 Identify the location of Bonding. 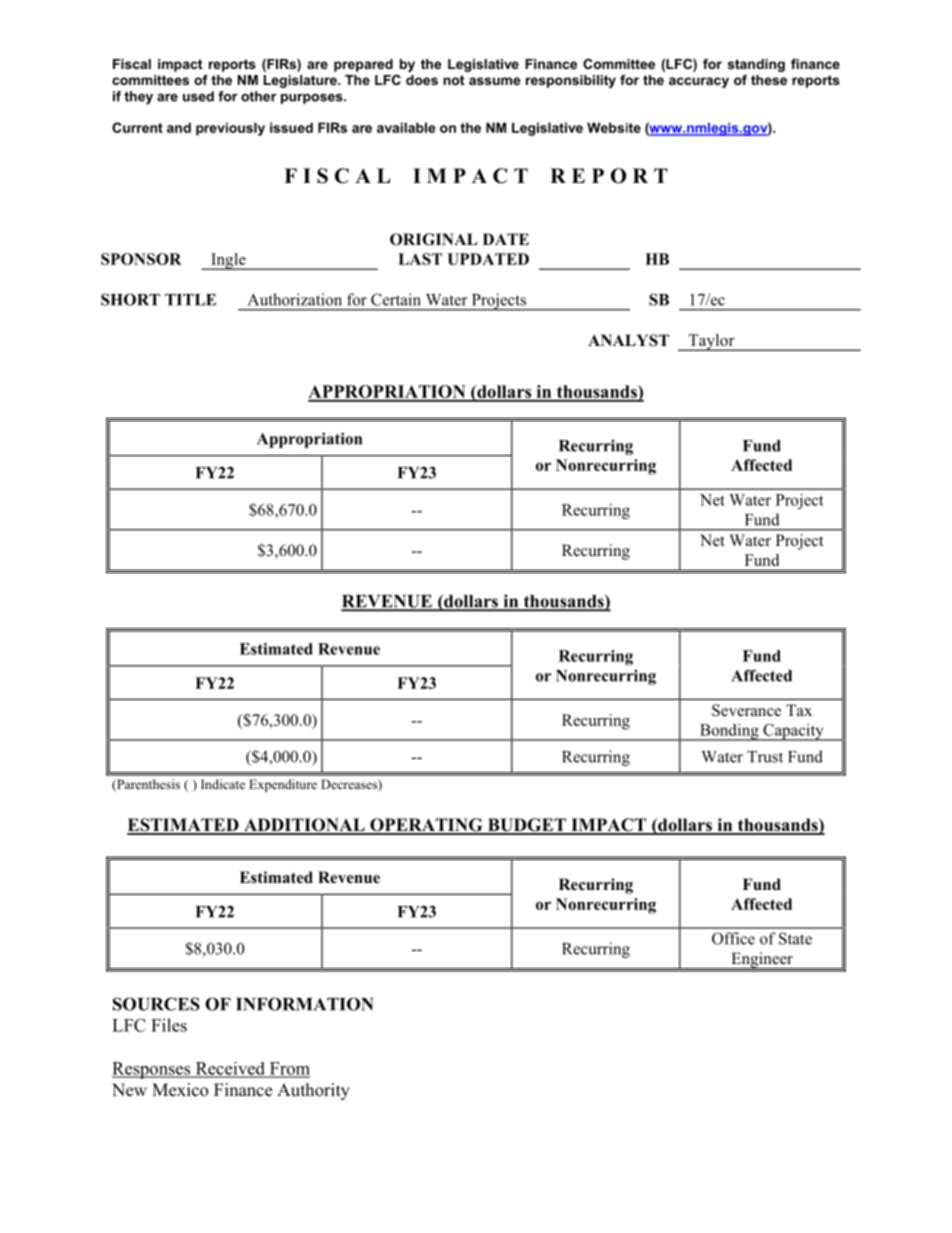
(729, 732).
